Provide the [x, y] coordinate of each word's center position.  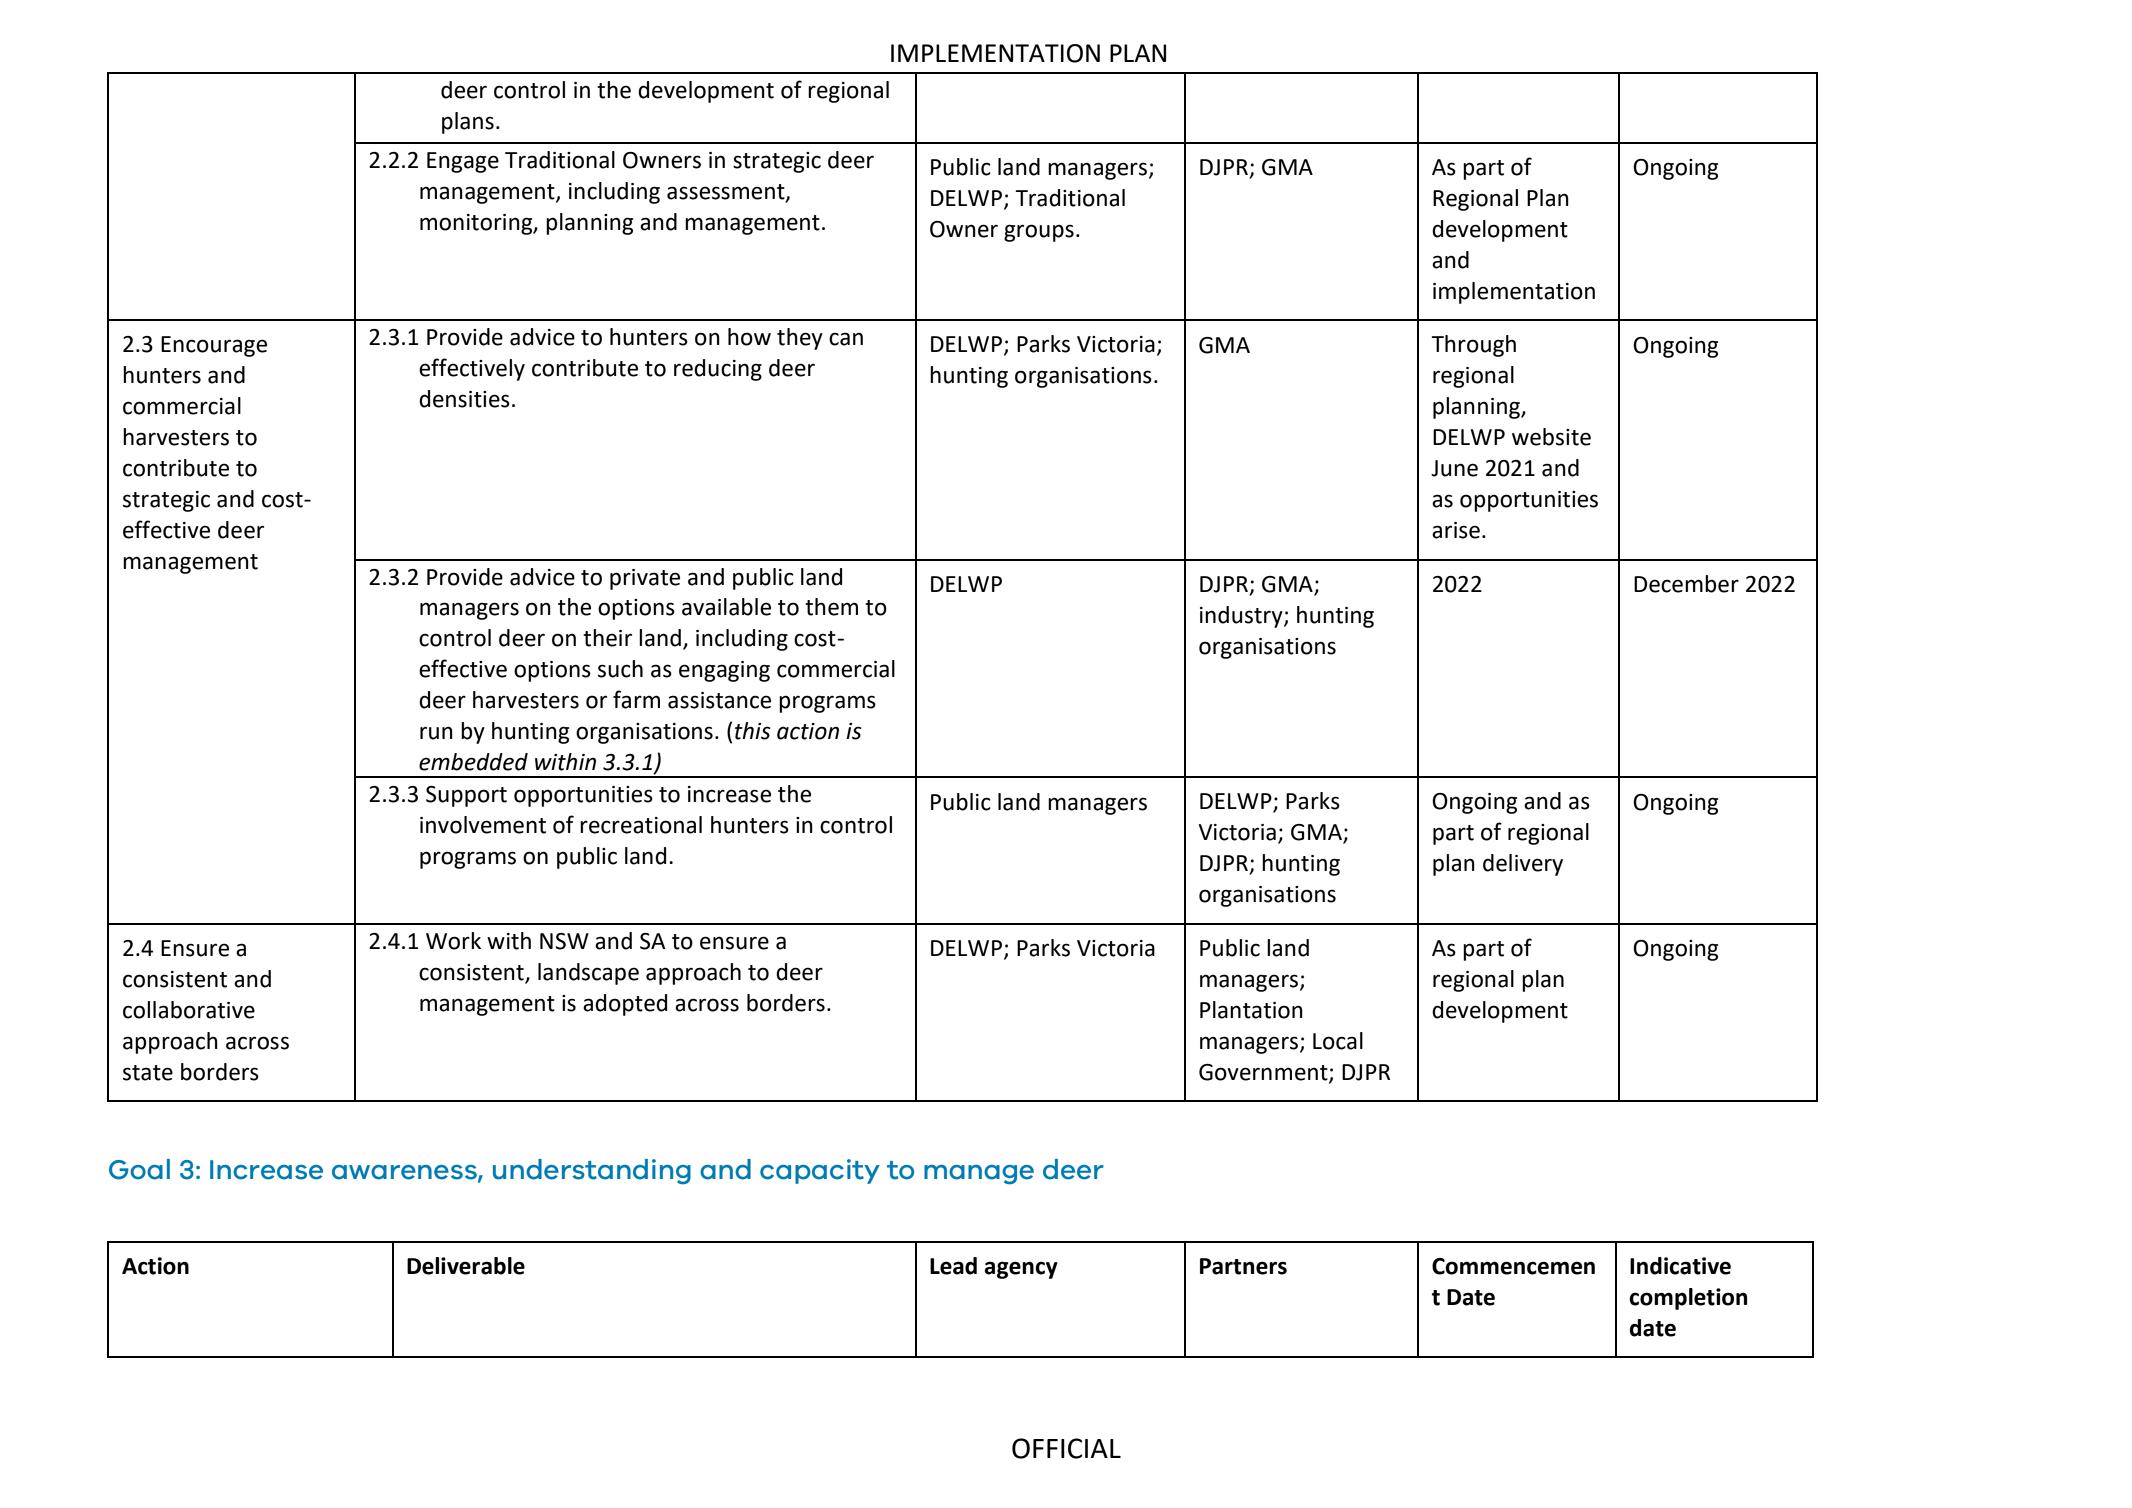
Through [1473, 346]
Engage [463, 162]
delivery [1523, 865]
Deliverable [466, 1266]
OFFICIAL [1066, 1448]
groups [1039, 233]
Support [466, 796]
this [753, 731]
